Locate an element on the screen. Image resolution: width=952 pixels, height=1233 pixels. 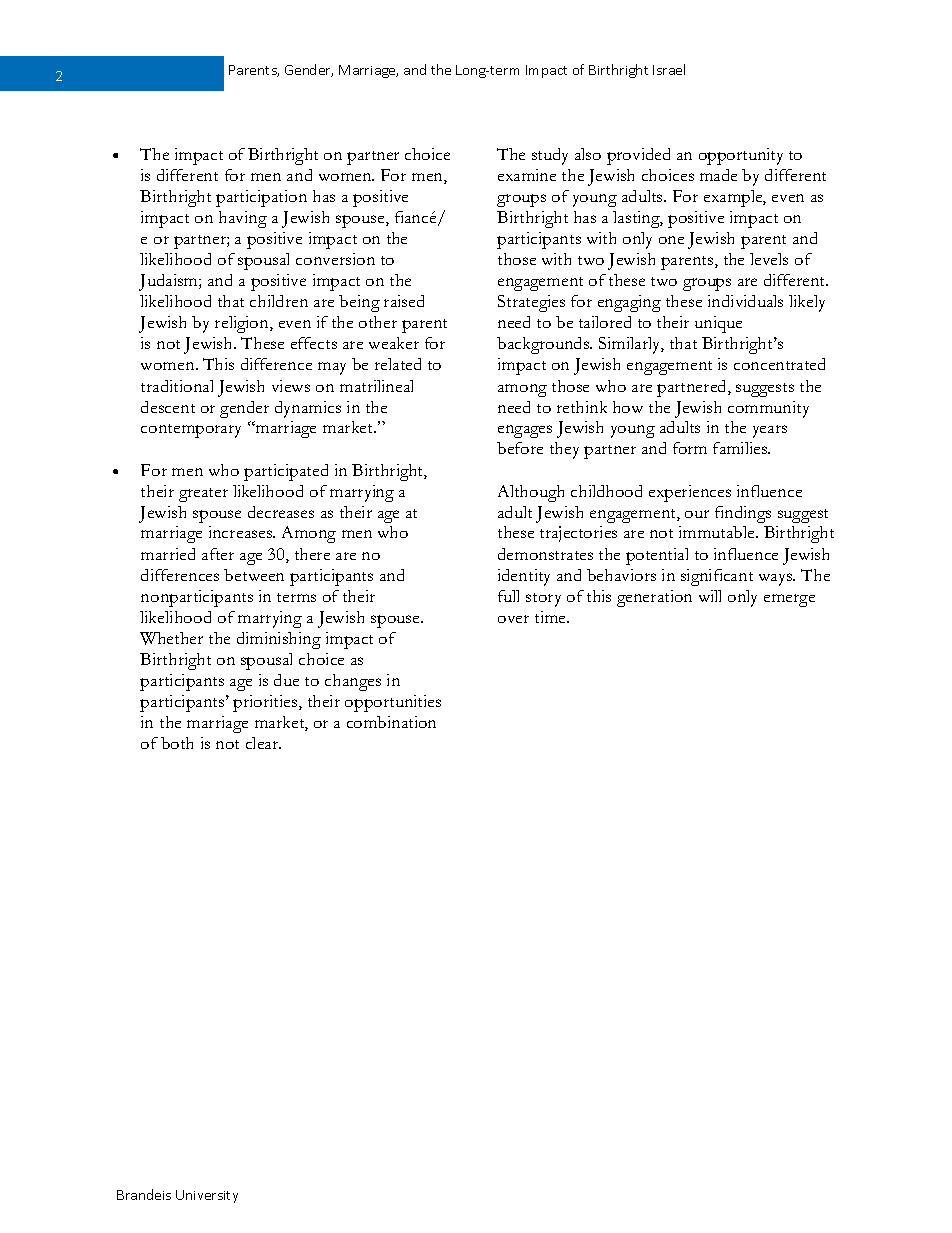
combination is located at coordinates (391, 722).
